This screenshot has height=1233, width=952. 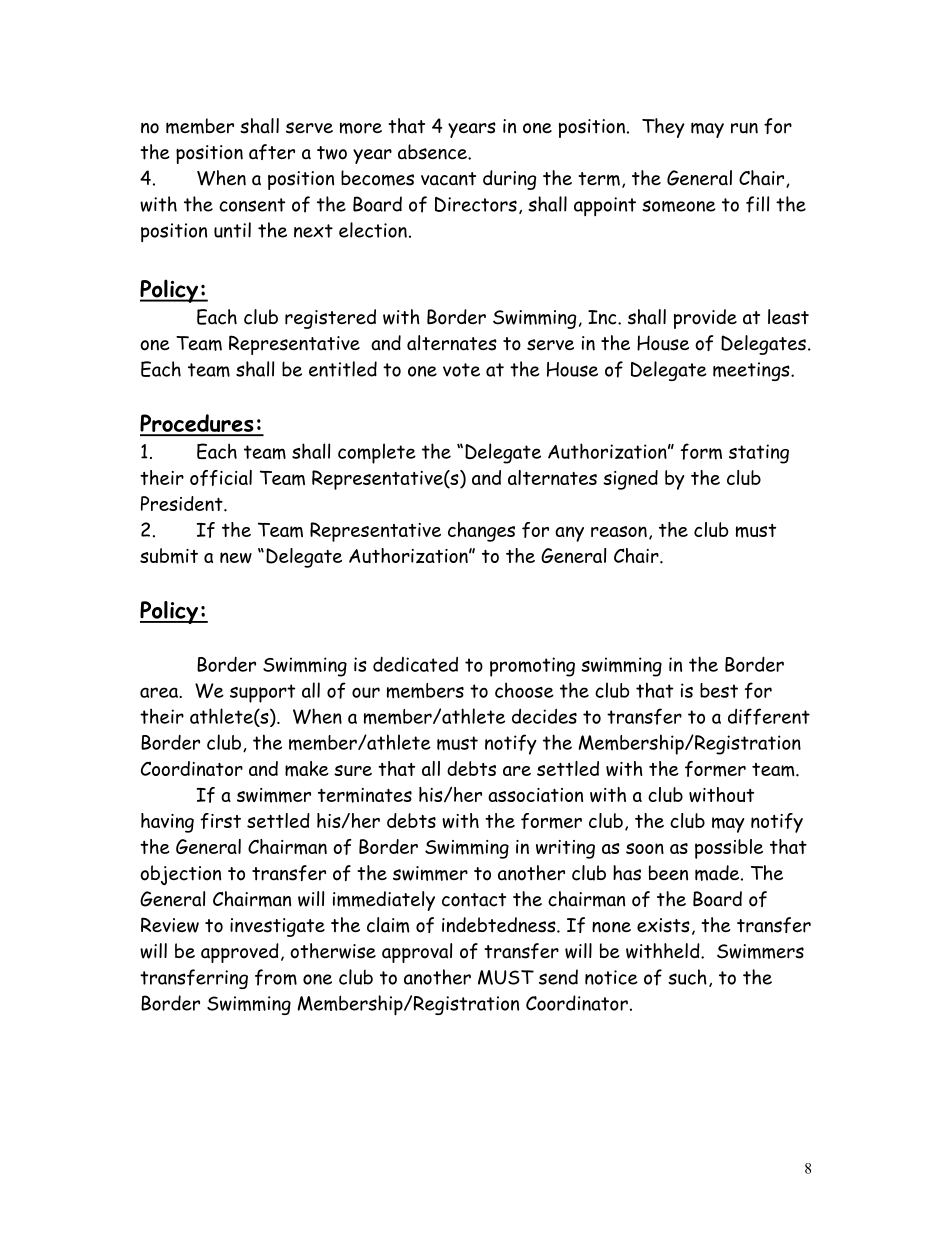 What do you see at coordinates (272, 152) in the screenshot?
I see `after` at bounding box center [272, 152].
